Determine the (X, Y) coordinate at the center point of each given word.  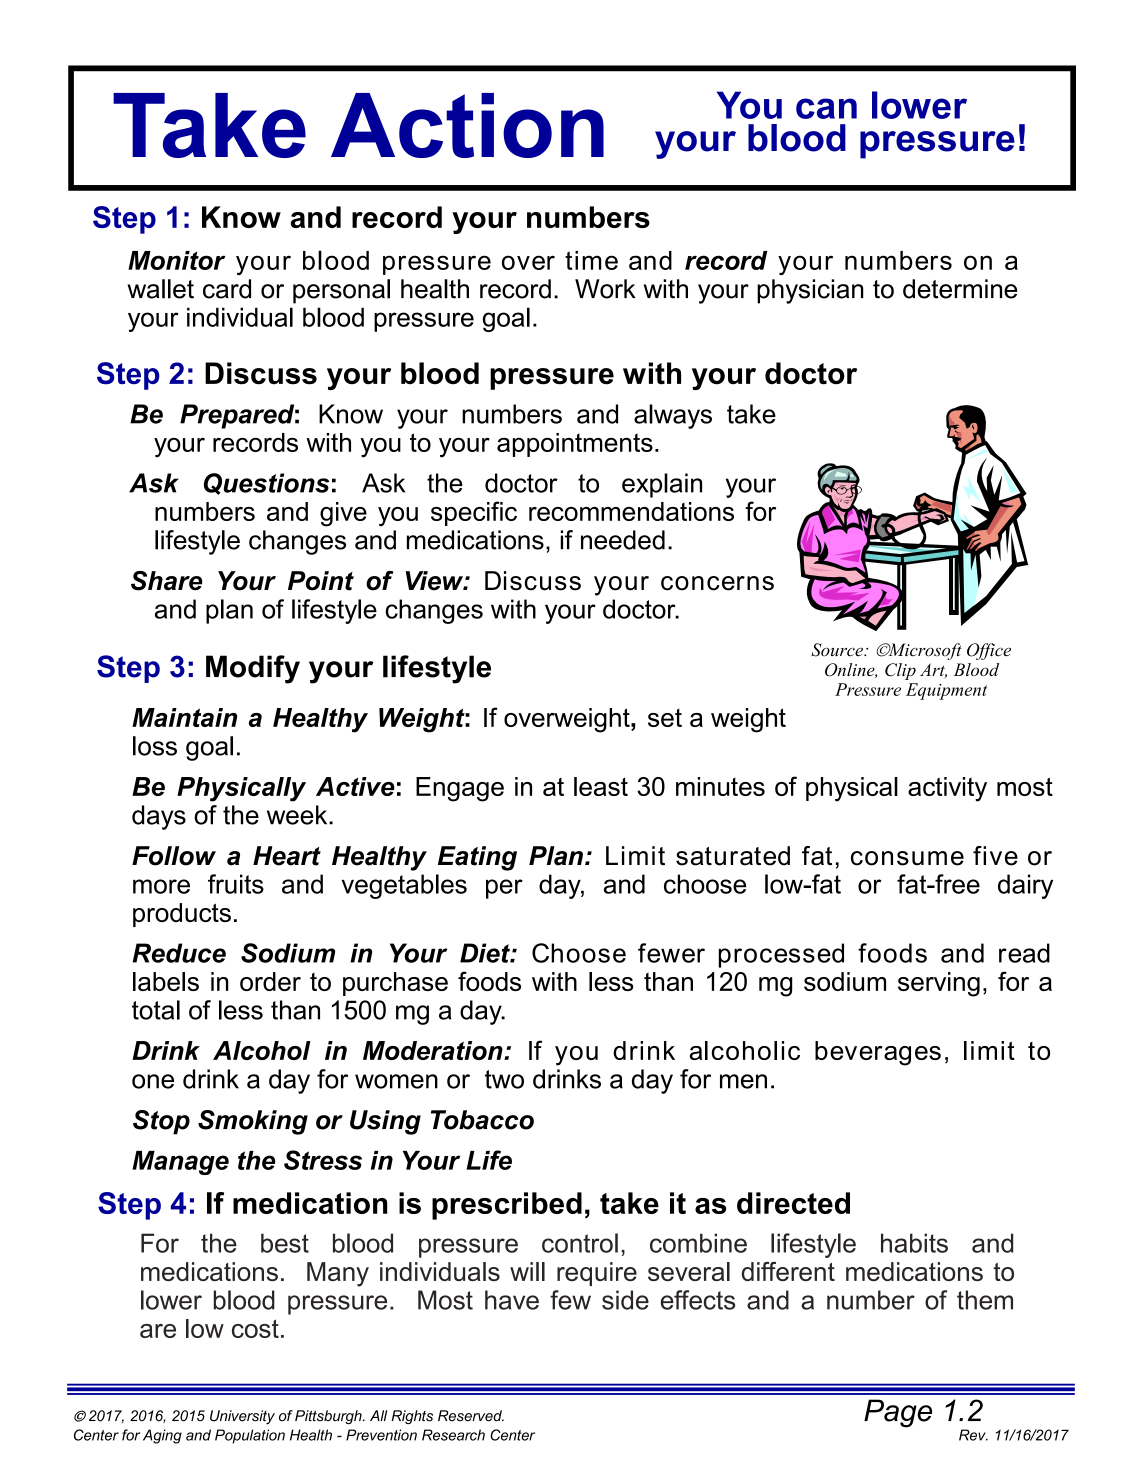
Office (989, 651)
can (826, 108)
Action (467, 125)
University (242, 1417)
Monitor (177, 260)
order (270, 981)
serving (939, 984)
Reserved (471, 1416)
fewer (671, 953)
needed (623, 540)
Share (167, 581)
